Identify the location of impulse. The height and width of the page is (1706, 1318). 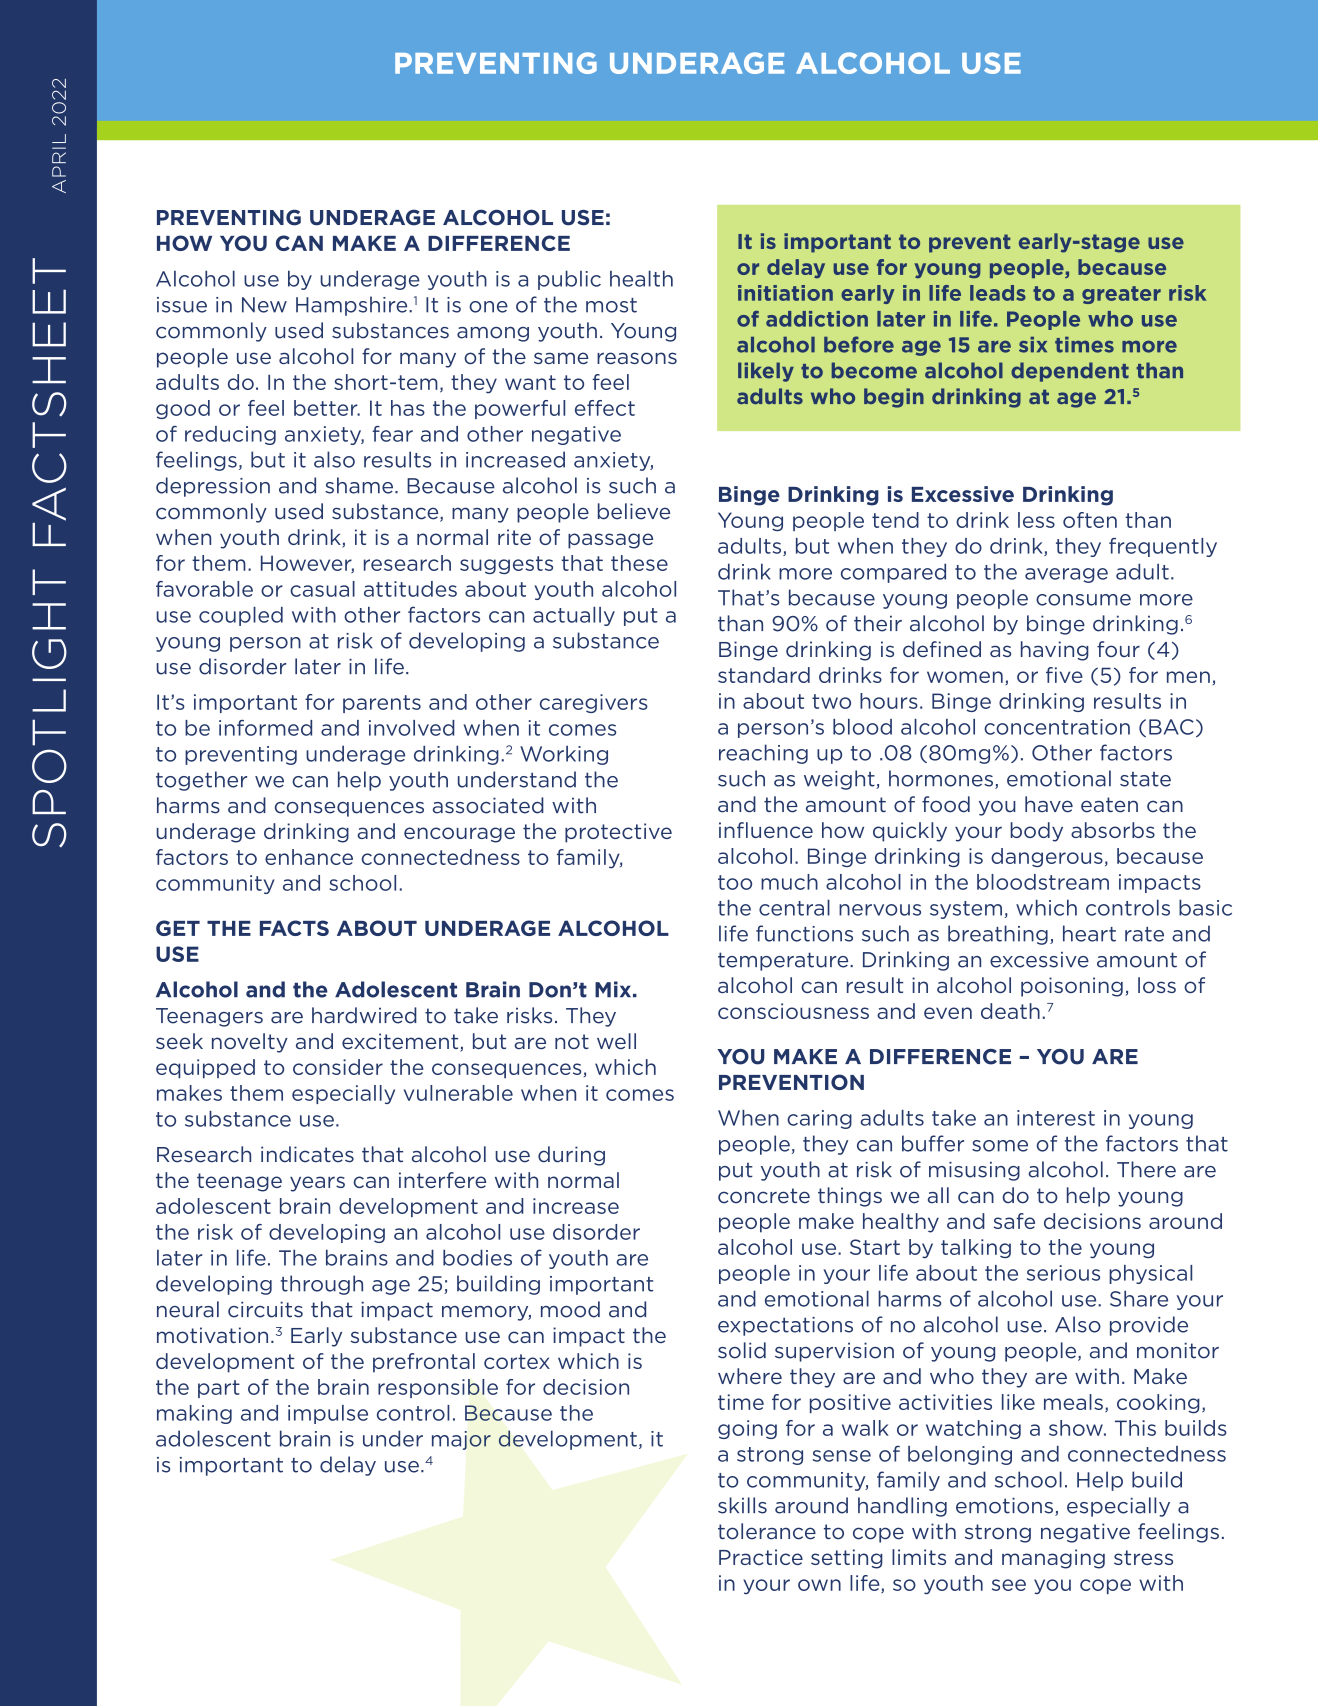
(328, 1414).
